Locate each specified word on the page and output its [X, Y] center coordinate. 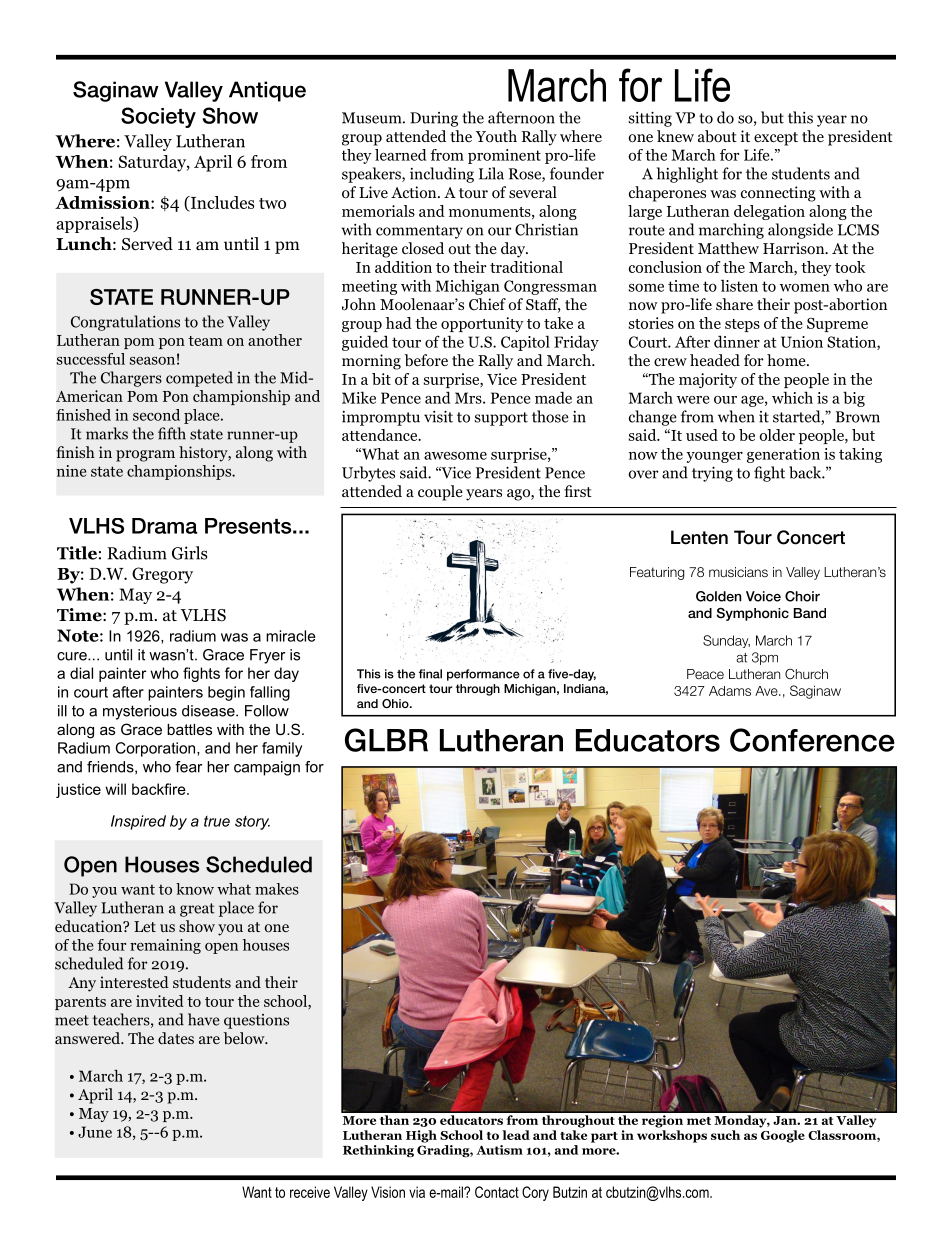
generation [783, 455]
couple [440, 493]
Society [158, 117]
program [145, 456]
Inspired [138, 822]
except [776, 139]
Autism [499, 1150]
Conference [812, 740]
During [434, 119]
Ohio [396, 704]
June [95, 1132]
